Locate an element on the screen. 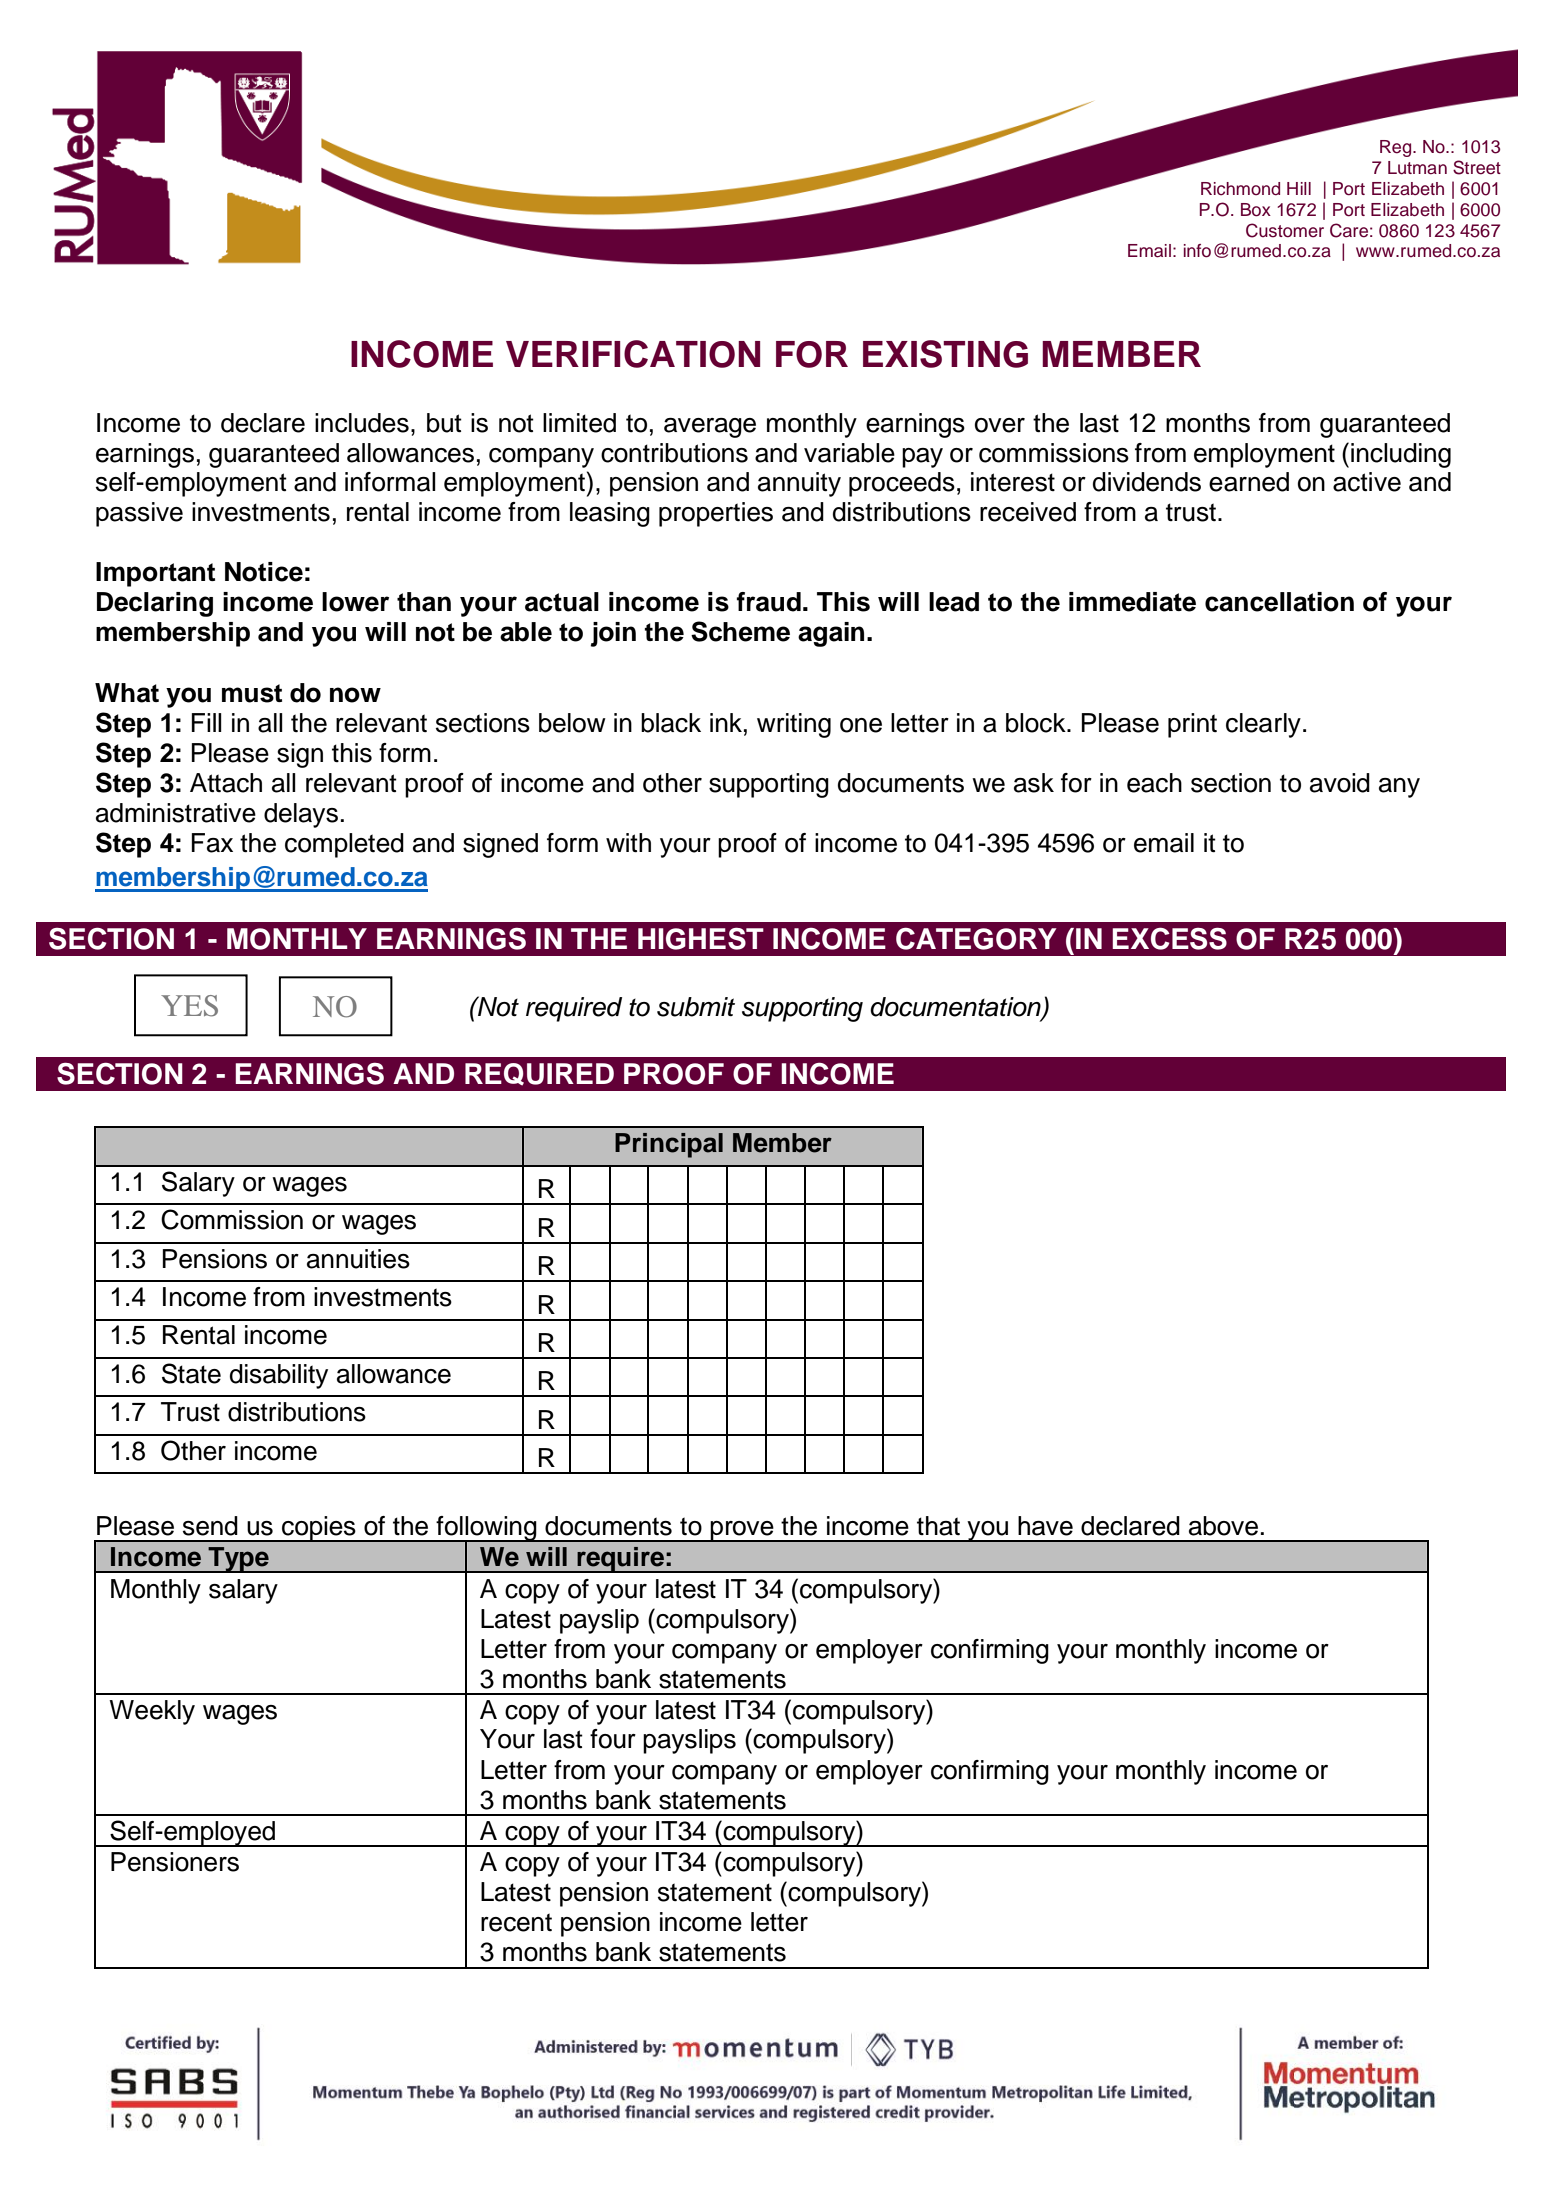 The height and width of the screenshot is (2197, 1553). recent is located at coordinates (516, 1922).
